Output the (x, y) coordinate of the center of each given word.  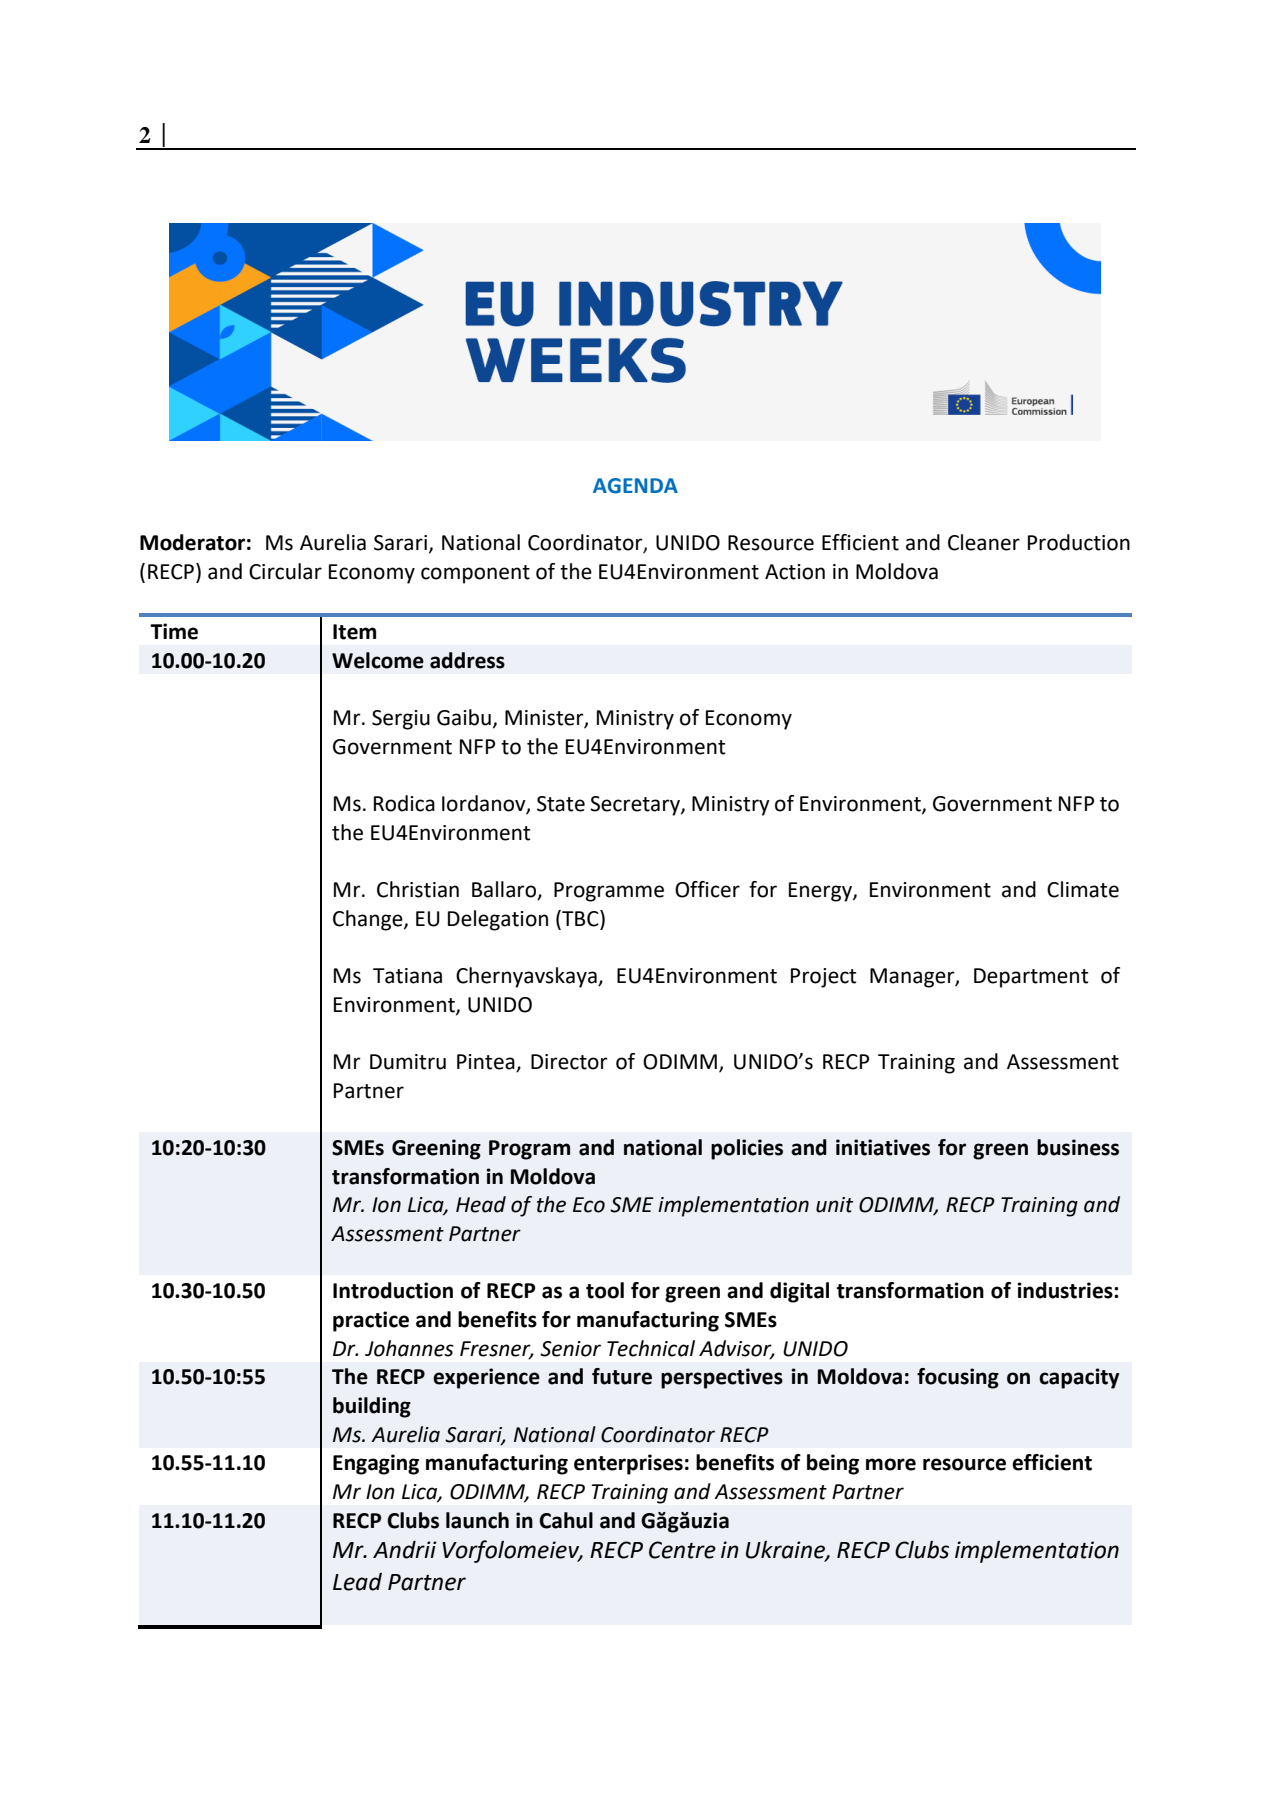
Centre (682, 1550)
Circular (285, 571)
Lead (357, 1582)
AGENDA (635, 486)
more (891, 1464)
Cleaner (984, 542)
